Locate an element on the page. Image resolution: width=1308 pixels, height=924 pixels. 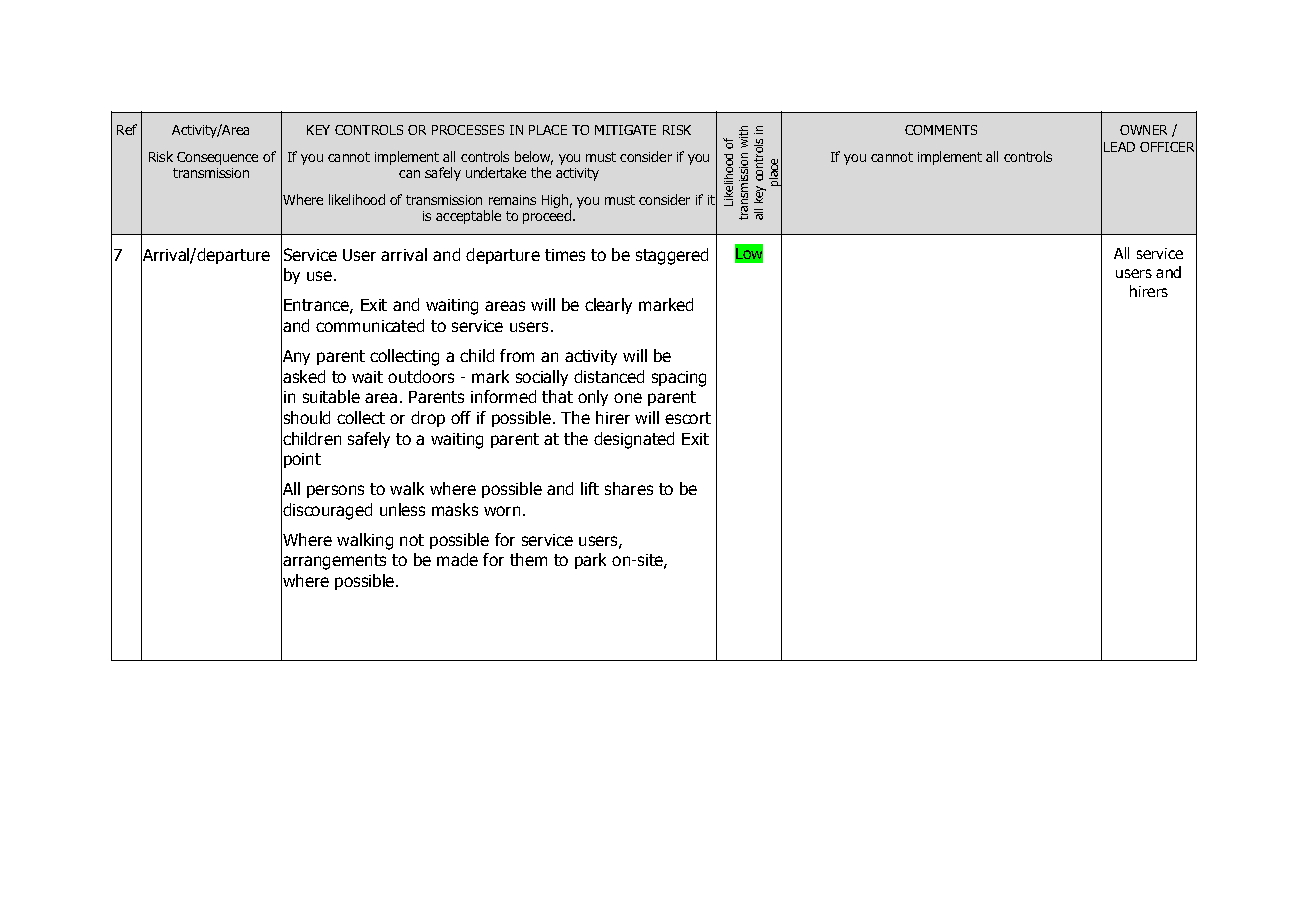
communicated is located at coordinates (370, 325).
